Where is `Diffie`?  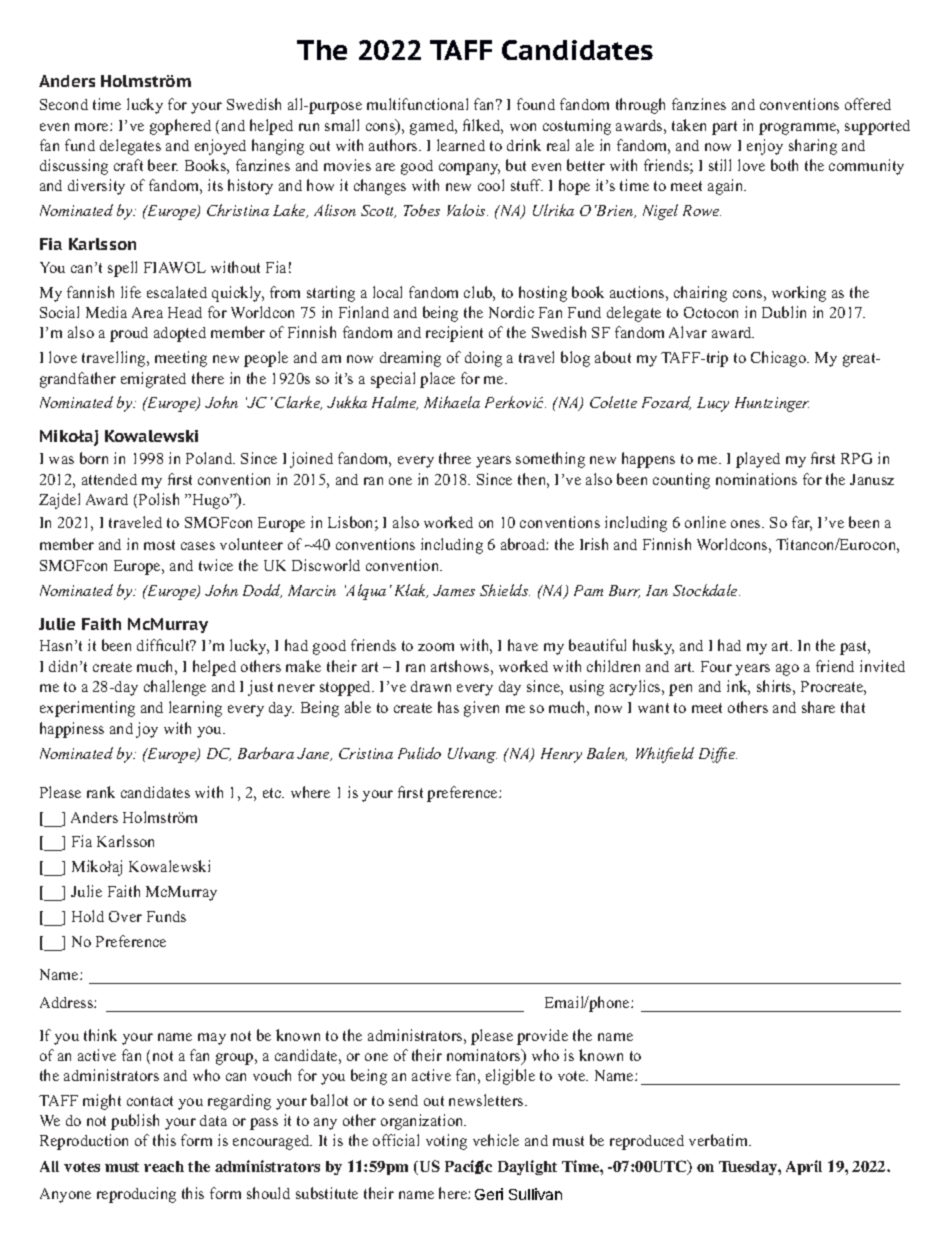
Diffie is located at coordinates (718, 755).
